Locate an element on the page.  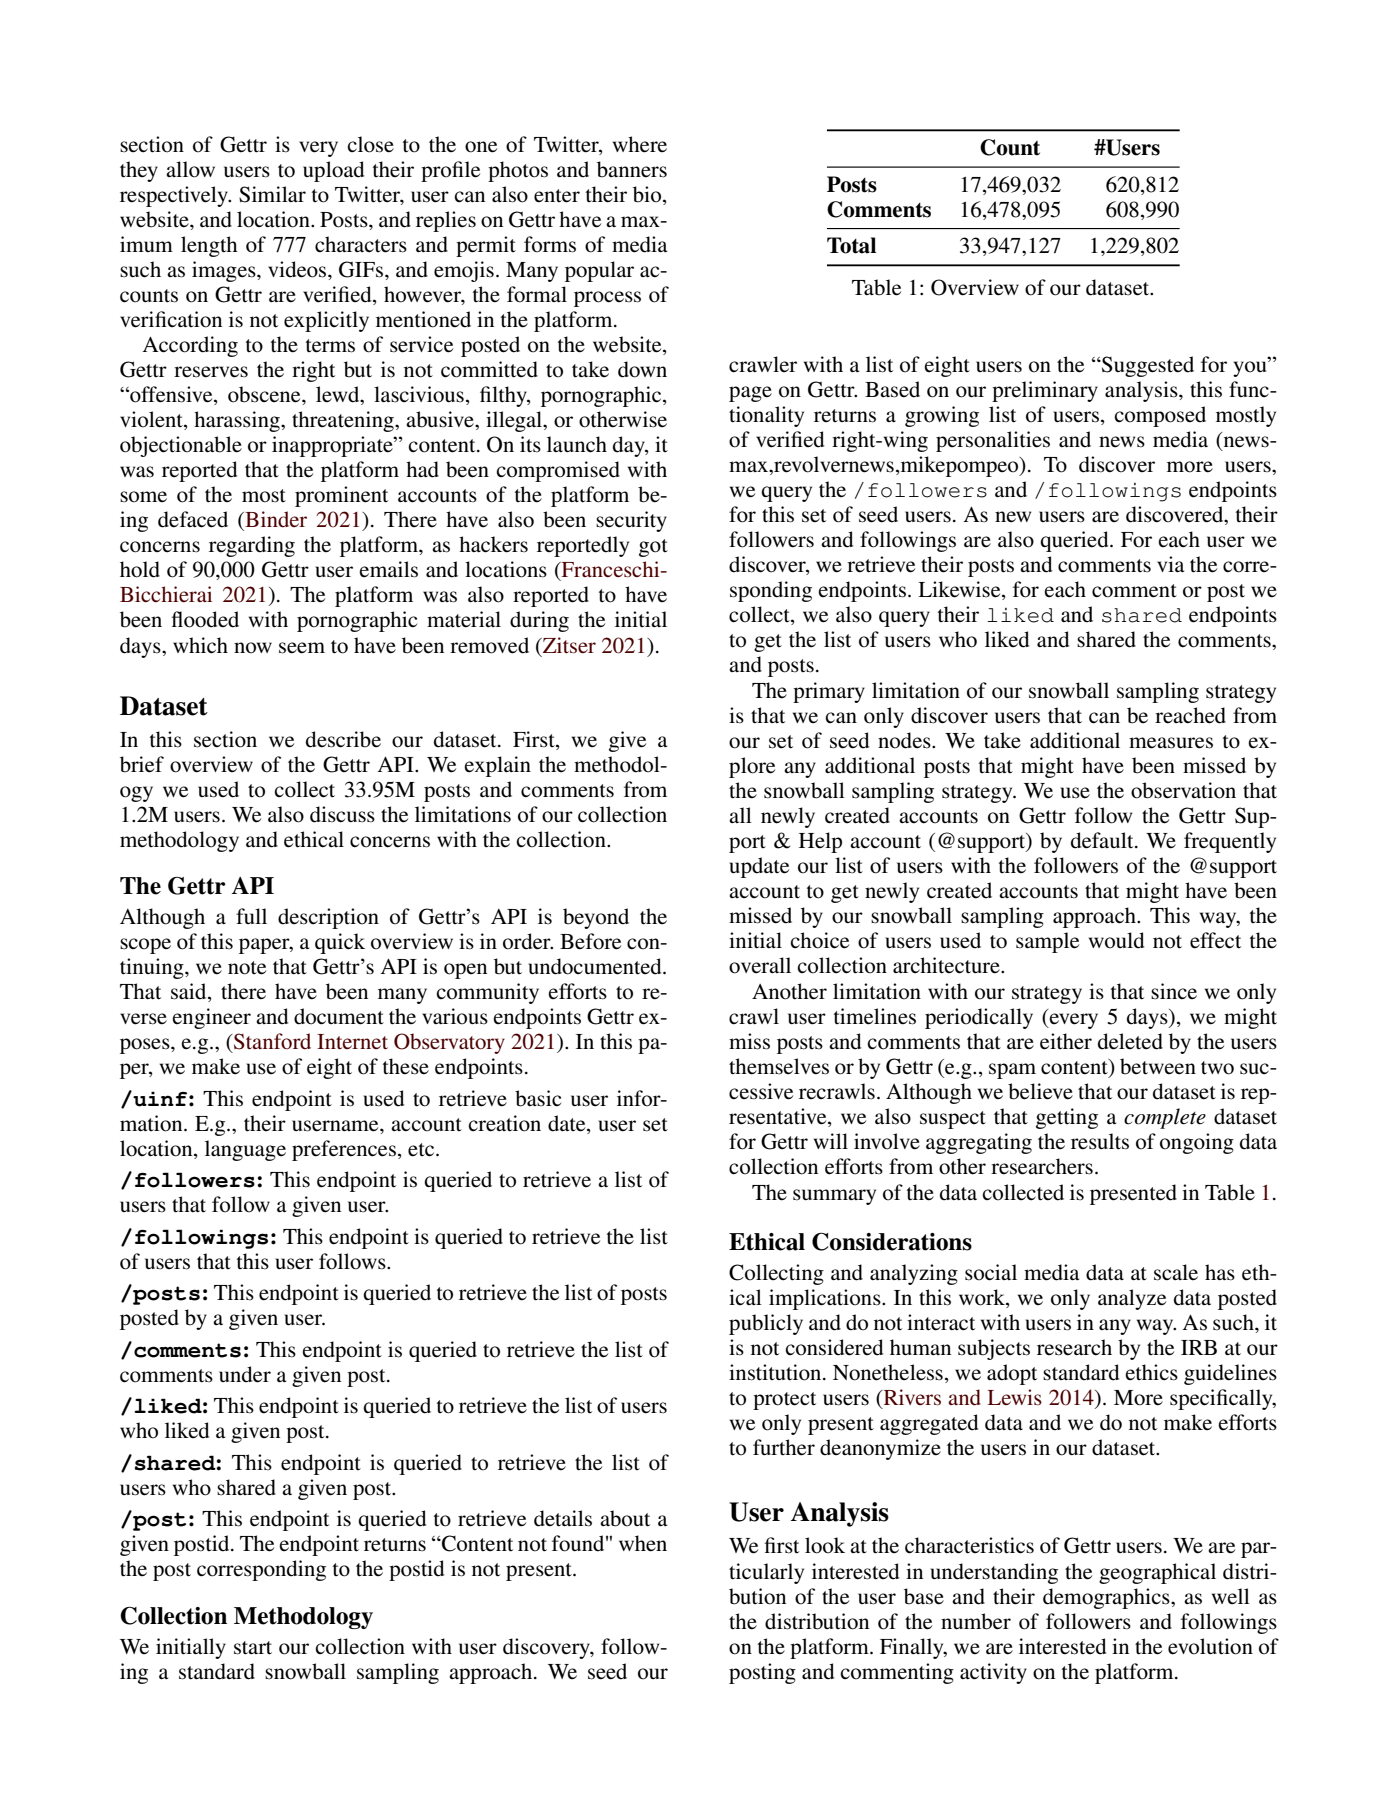
Similar is located at coordinates (272, 194).
